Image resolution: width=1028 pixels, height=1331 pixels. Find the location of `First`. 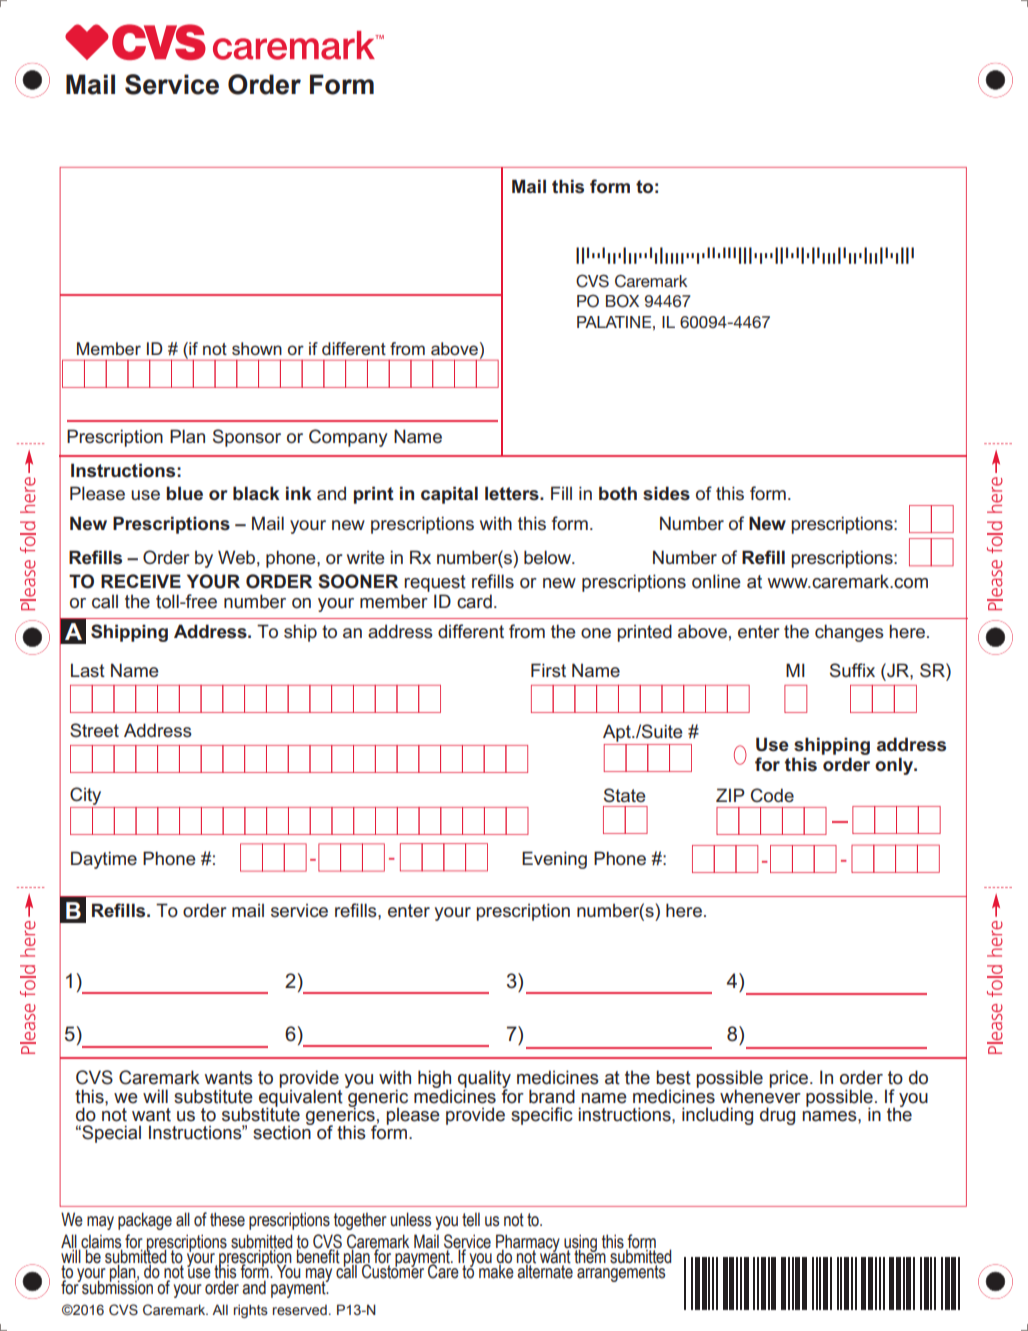

First is located at coordinates (548, 670).
